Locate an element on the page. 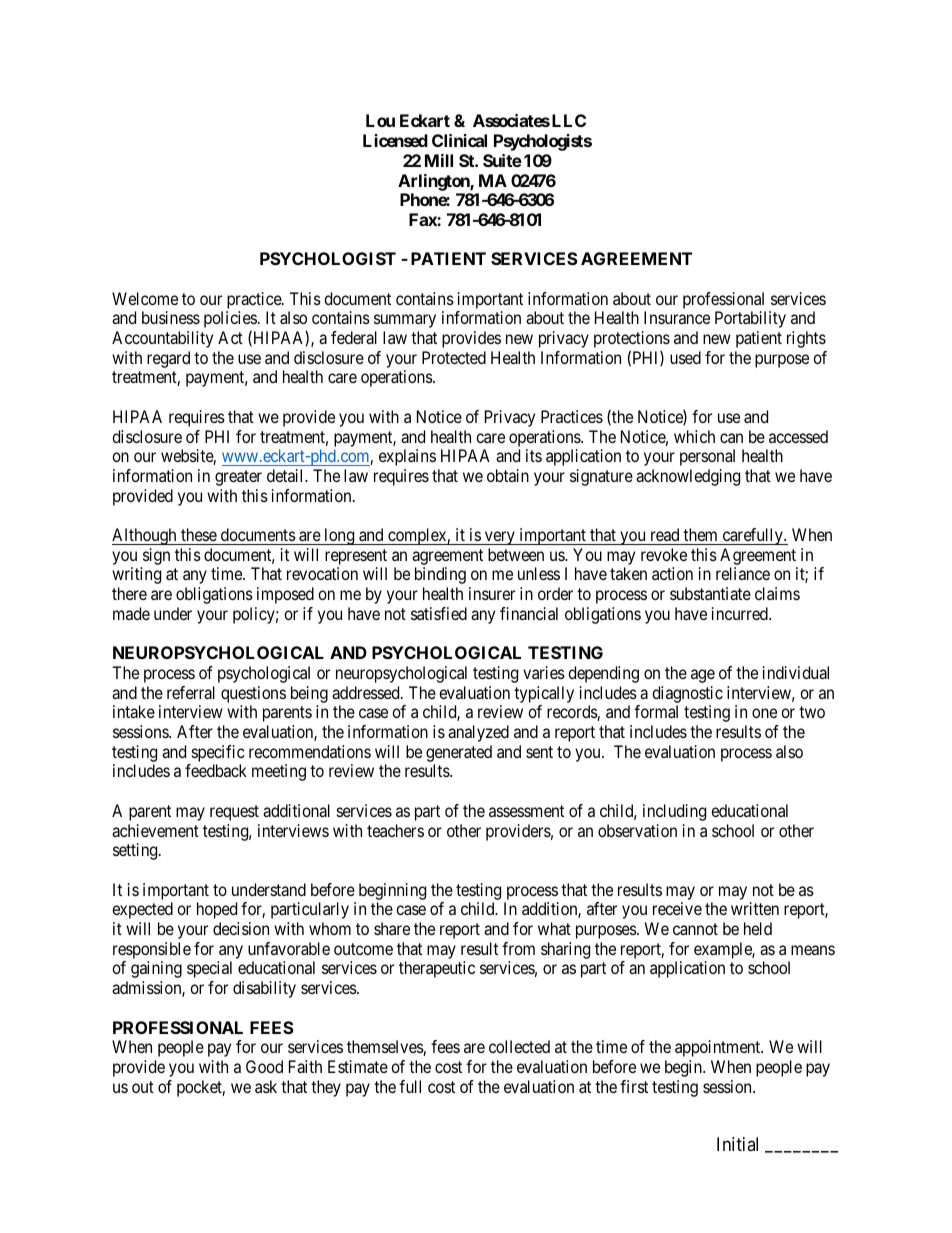 This document has width=952, height=1233. satisfied is located at coordinates (439, 613).
